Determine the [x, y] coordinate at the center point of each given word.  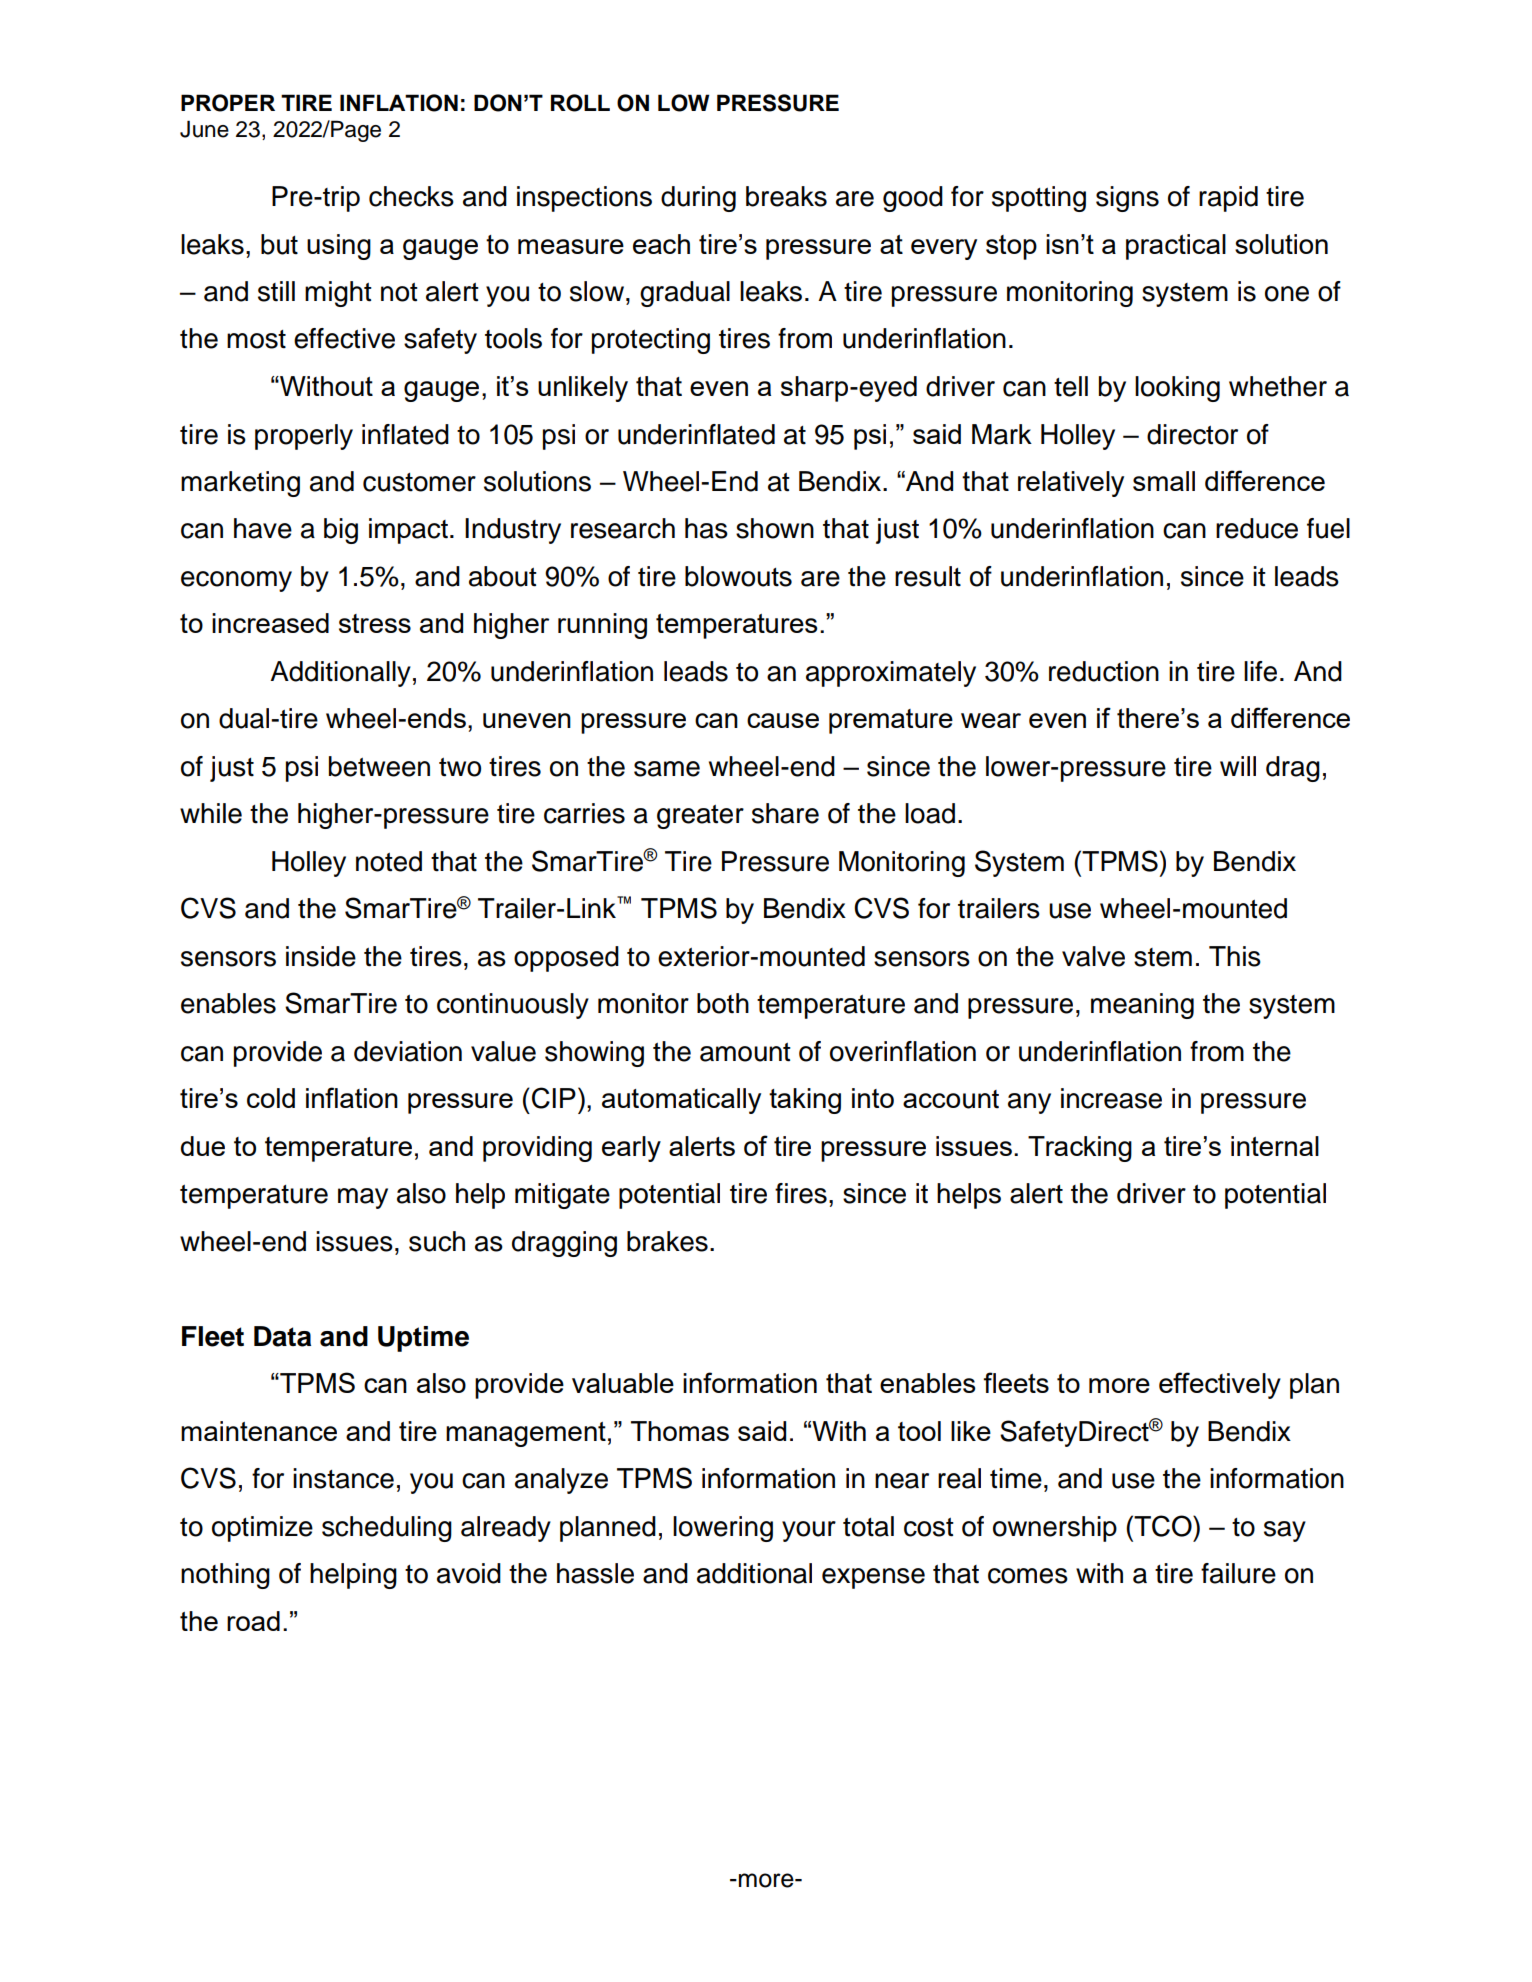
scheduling [387, 1529]
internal [1275, 1146]
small [1164, 481]
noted [389, 861]
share [785, 813]
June [204, 129]
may [363, 1198]
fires [801, 1193]
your [809, 1531]
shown [775, 528]
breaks [786, 196]
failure [1238, 1573]
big [341, 531]
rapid [1228, 199]
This [1235, 956]
